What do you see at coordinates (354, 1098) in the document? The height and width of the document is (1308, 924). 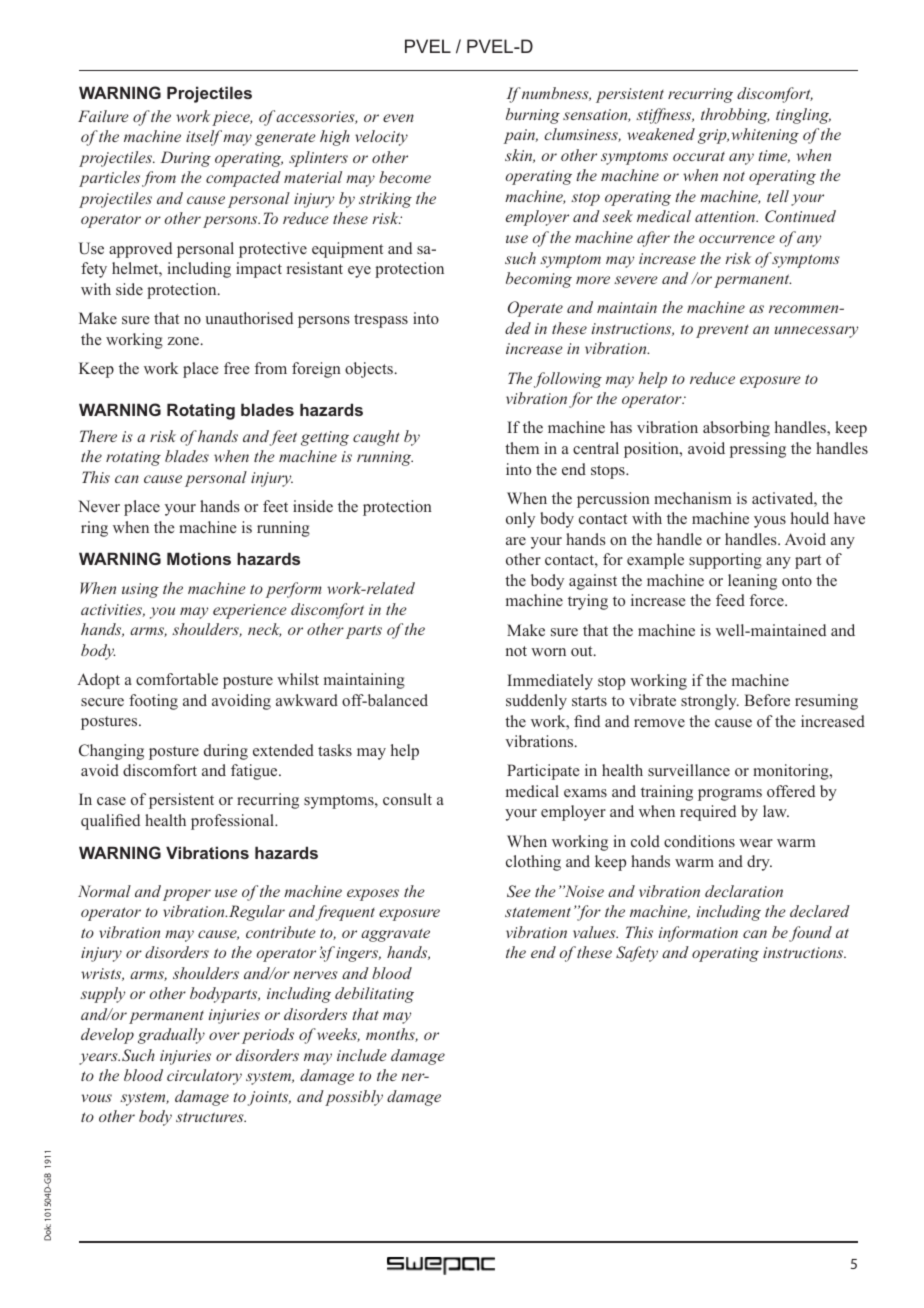 I see `possibly` at bounding box center [354, 1098].
